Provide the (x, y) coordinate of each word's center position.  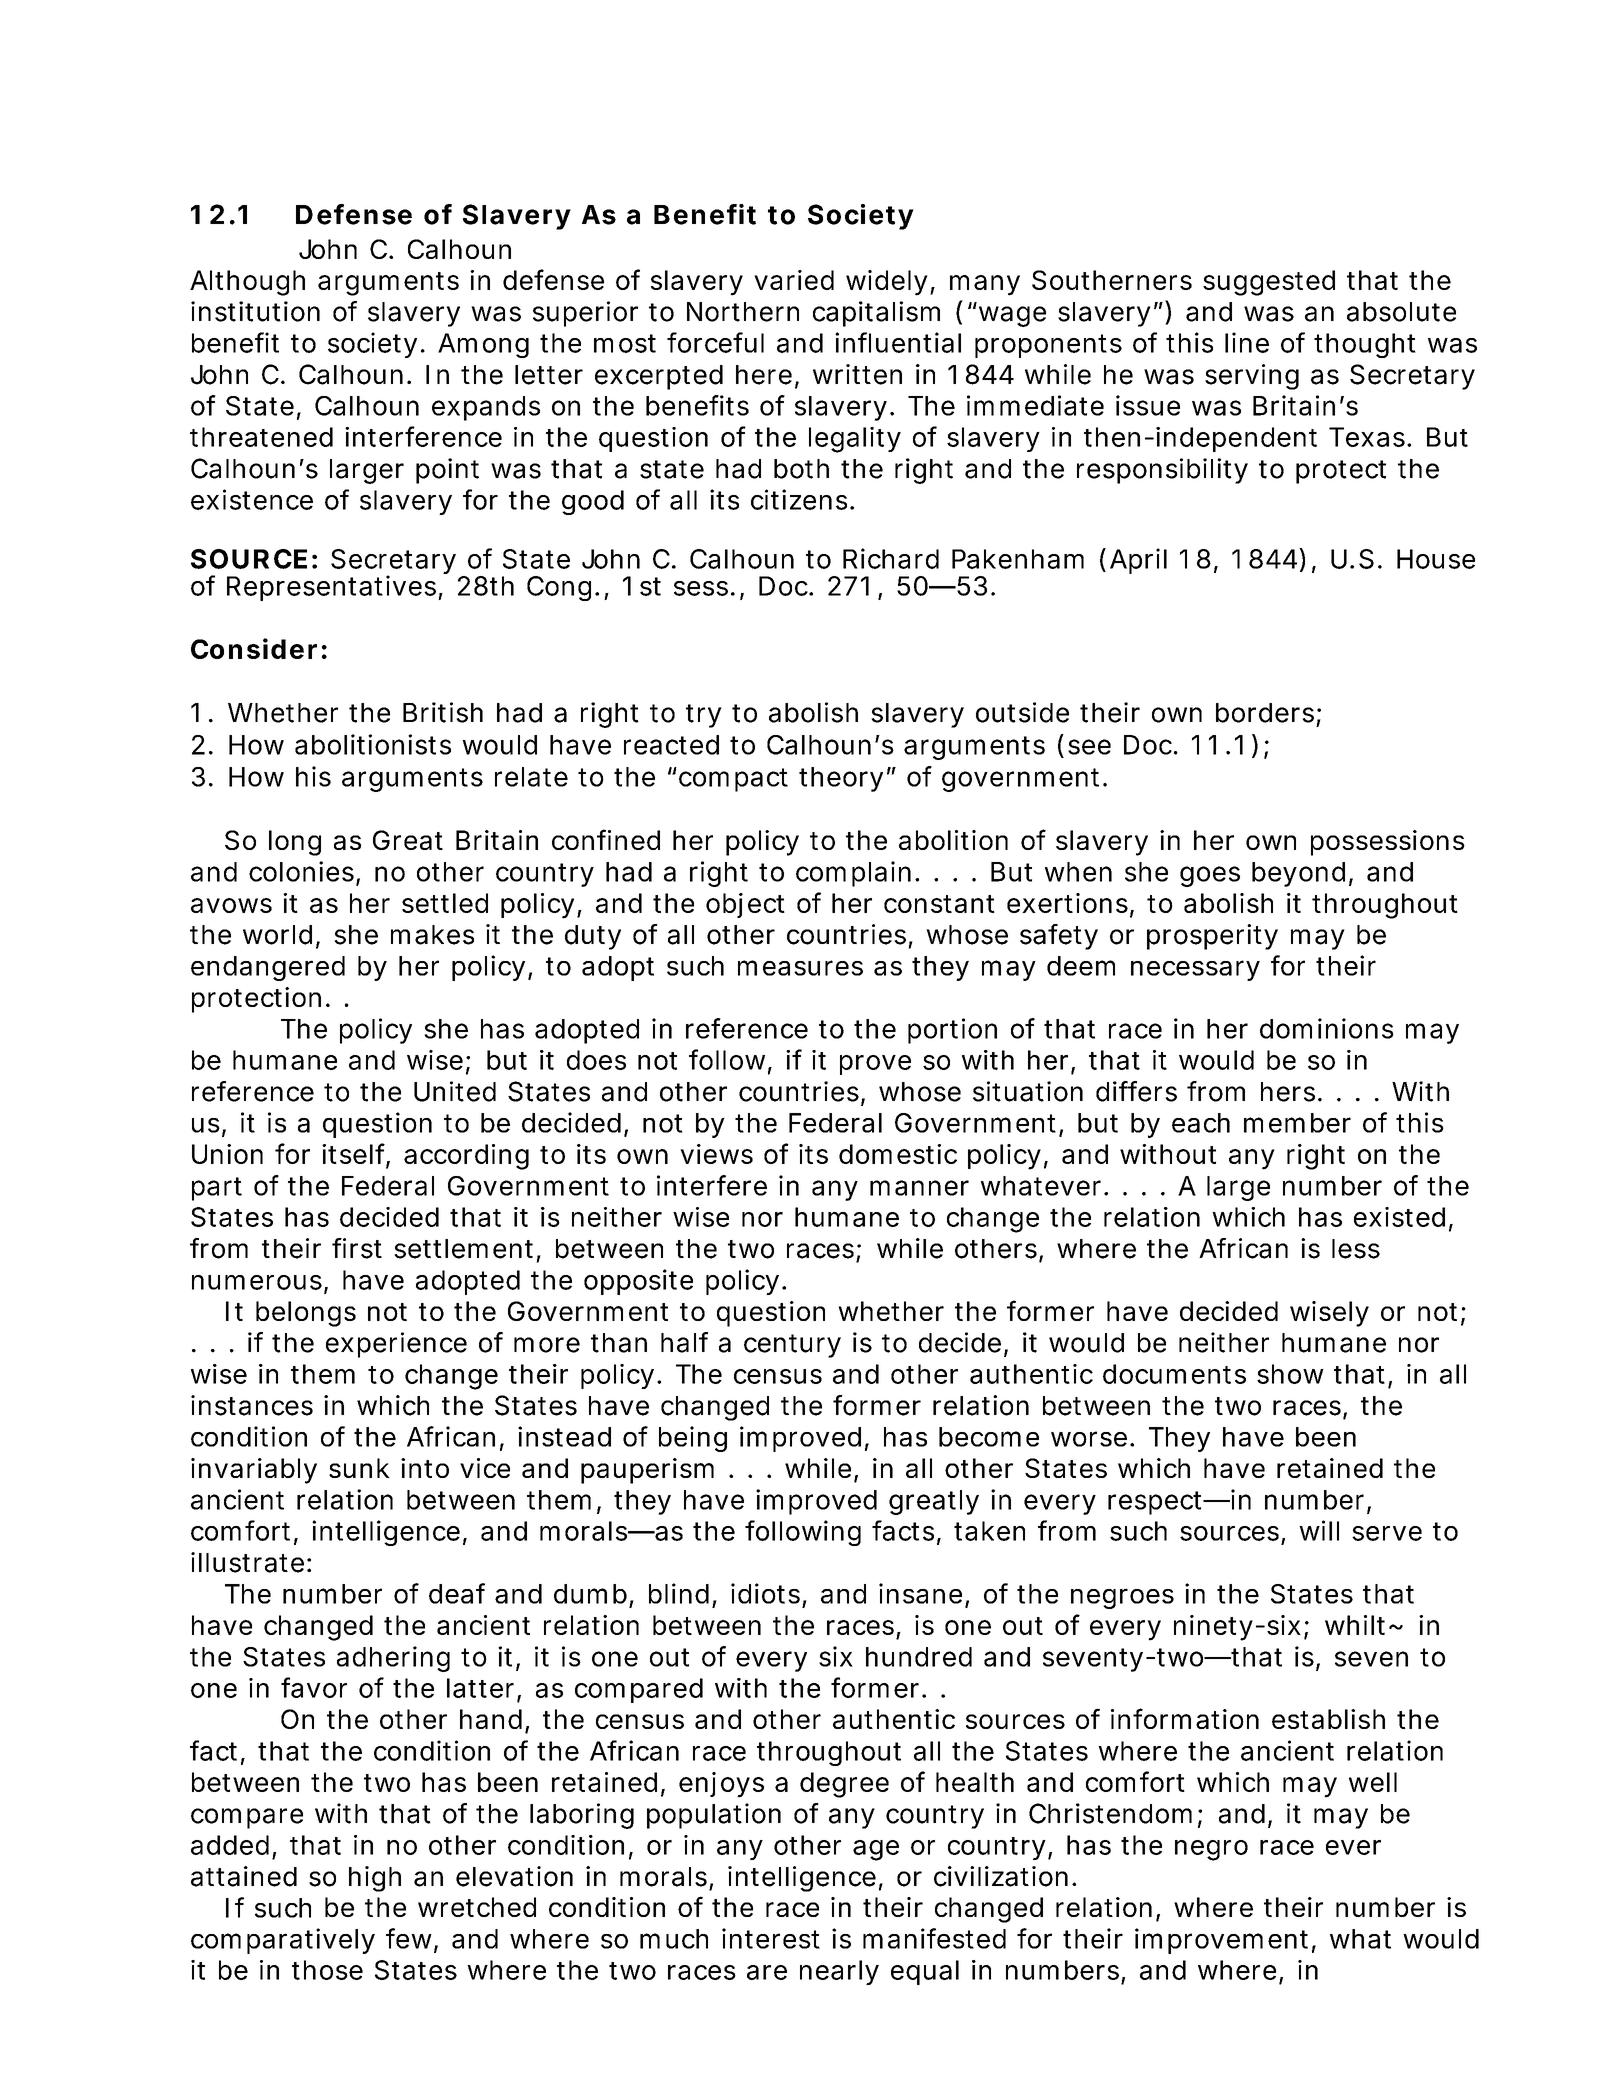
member (1297, 1123)
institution (255, 311)
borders (1265, 713)
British (443, 712)
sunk (359, 1468)
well (1373, 1782)
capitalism (876, 314)
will (1319, 1530)
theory (841, 779)
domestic (898, 1154)
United (455, 1091)
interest (771, 1938)
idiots (765, 1593)
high (375, 1879)
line (1247, 342)
